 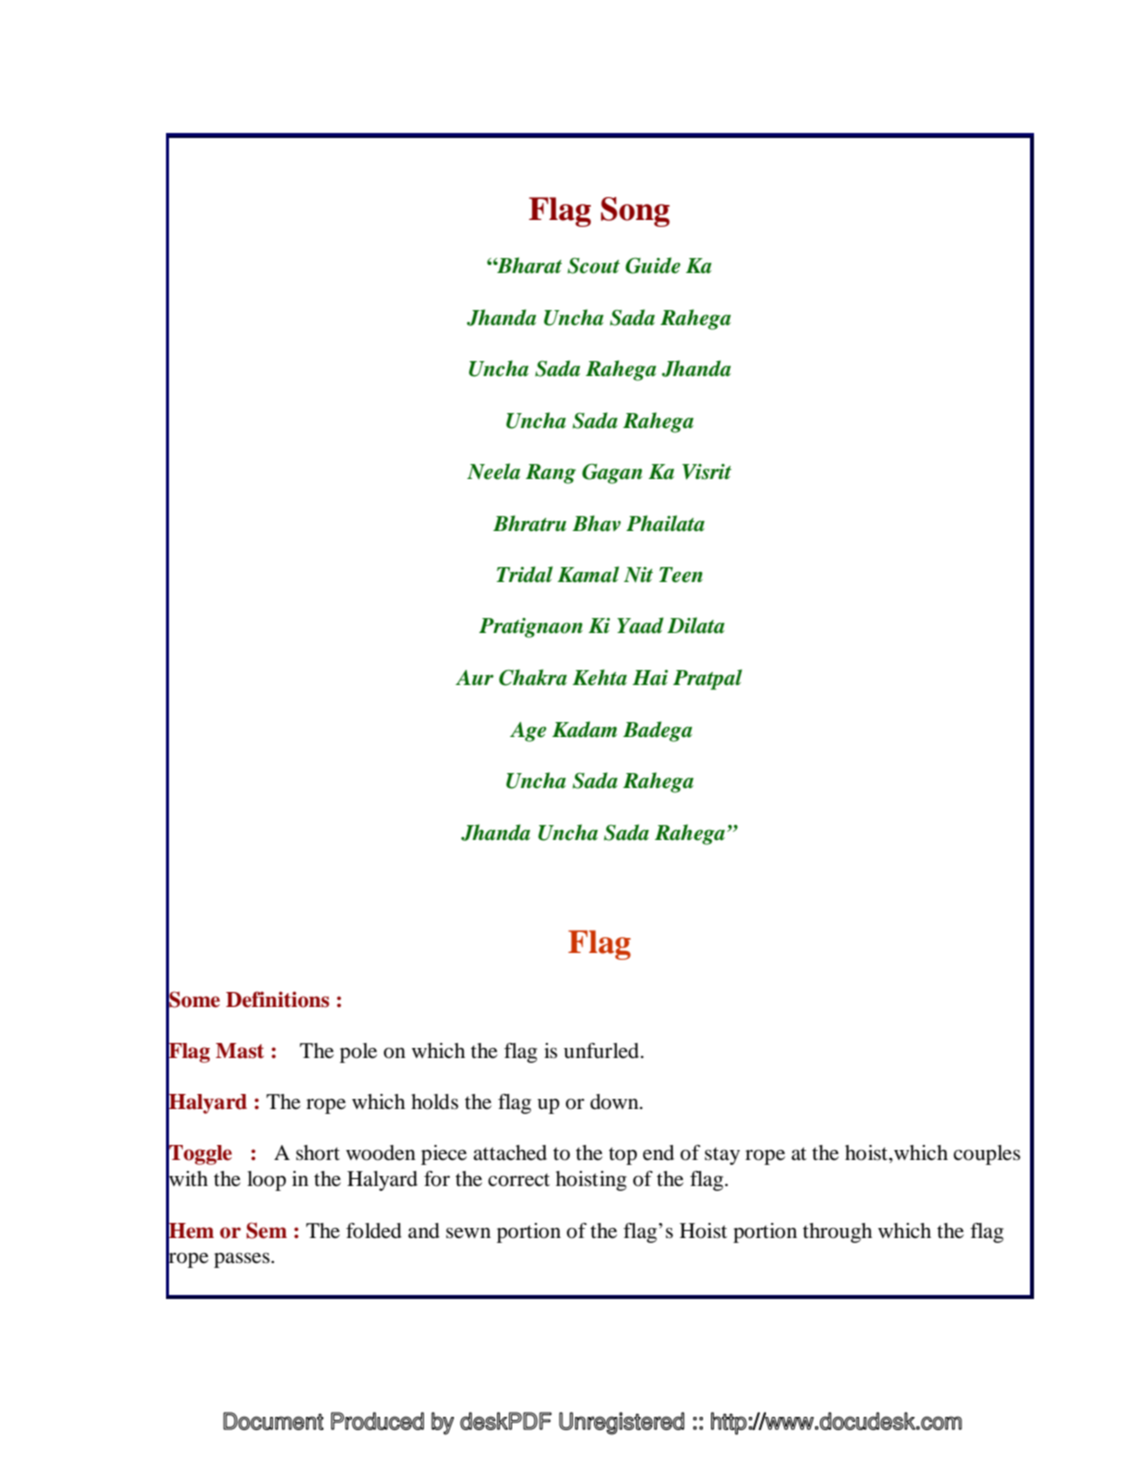 What do you see at coordinates (837, 1233) in the screenshot?
I see `through` at bounding box center [837, 1233].
